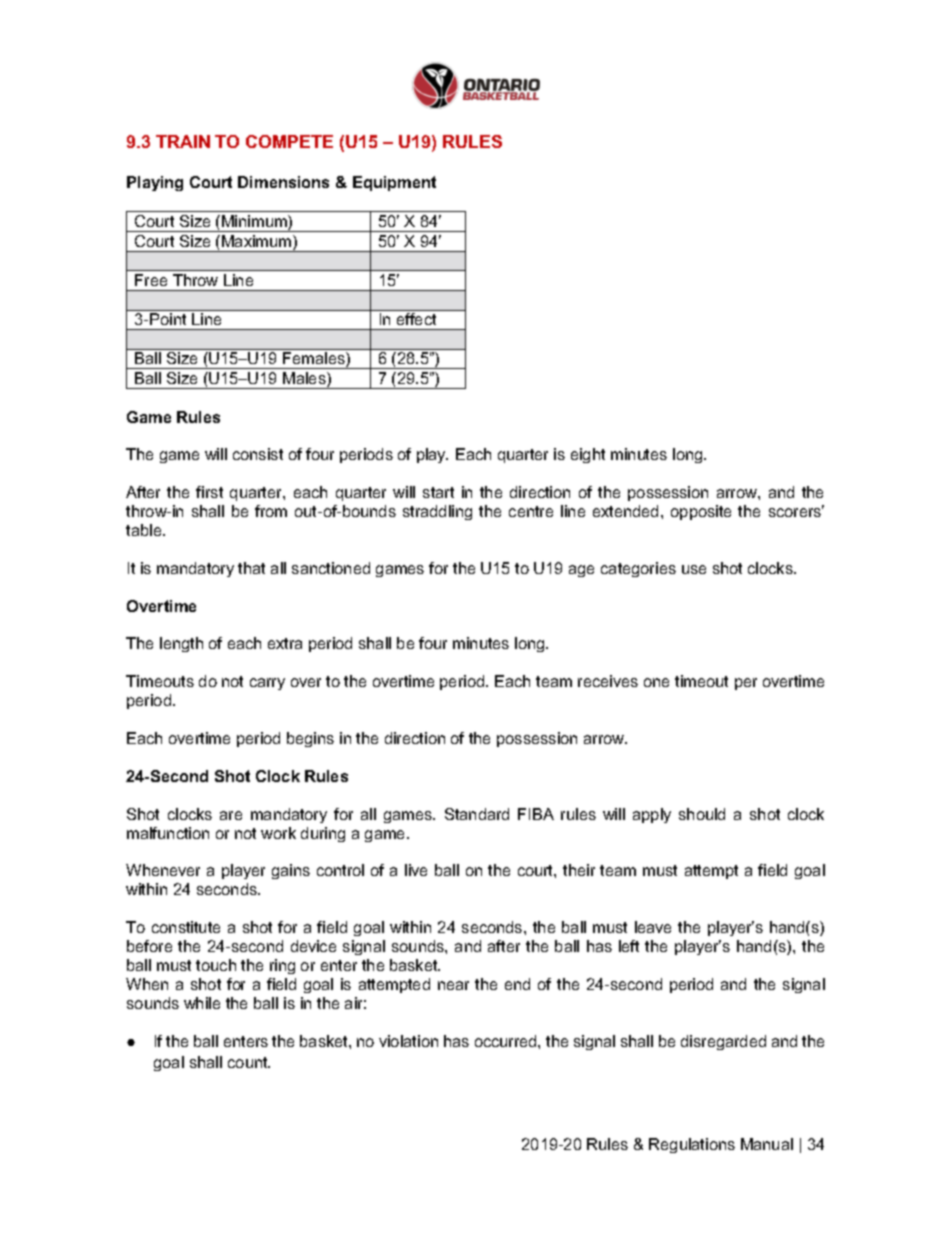  Describe the element at coordinates (258, 454) in the image. I see `consist` at that location.
